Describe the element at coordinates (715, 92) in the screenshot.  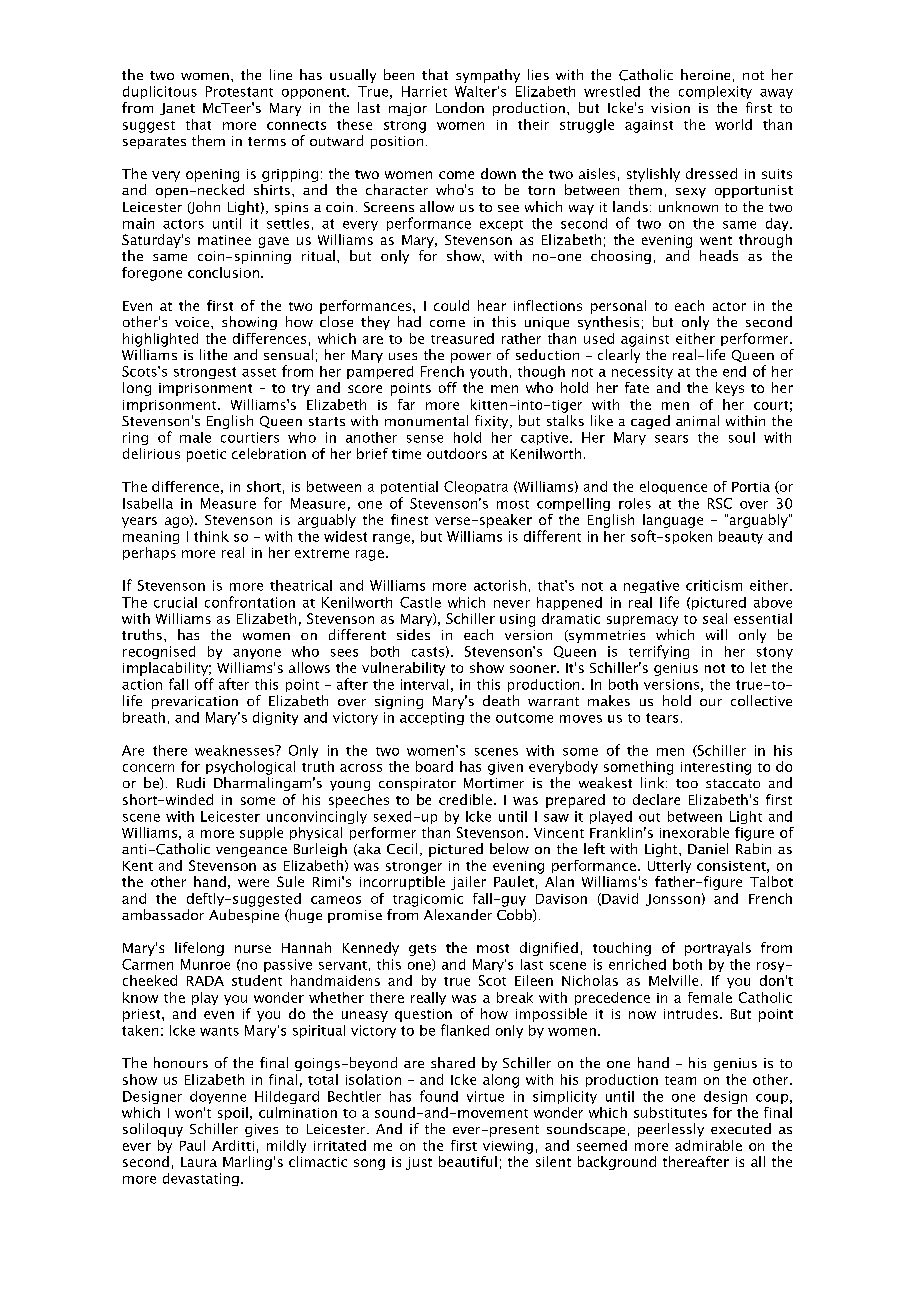
I see `complexity` at that location.
